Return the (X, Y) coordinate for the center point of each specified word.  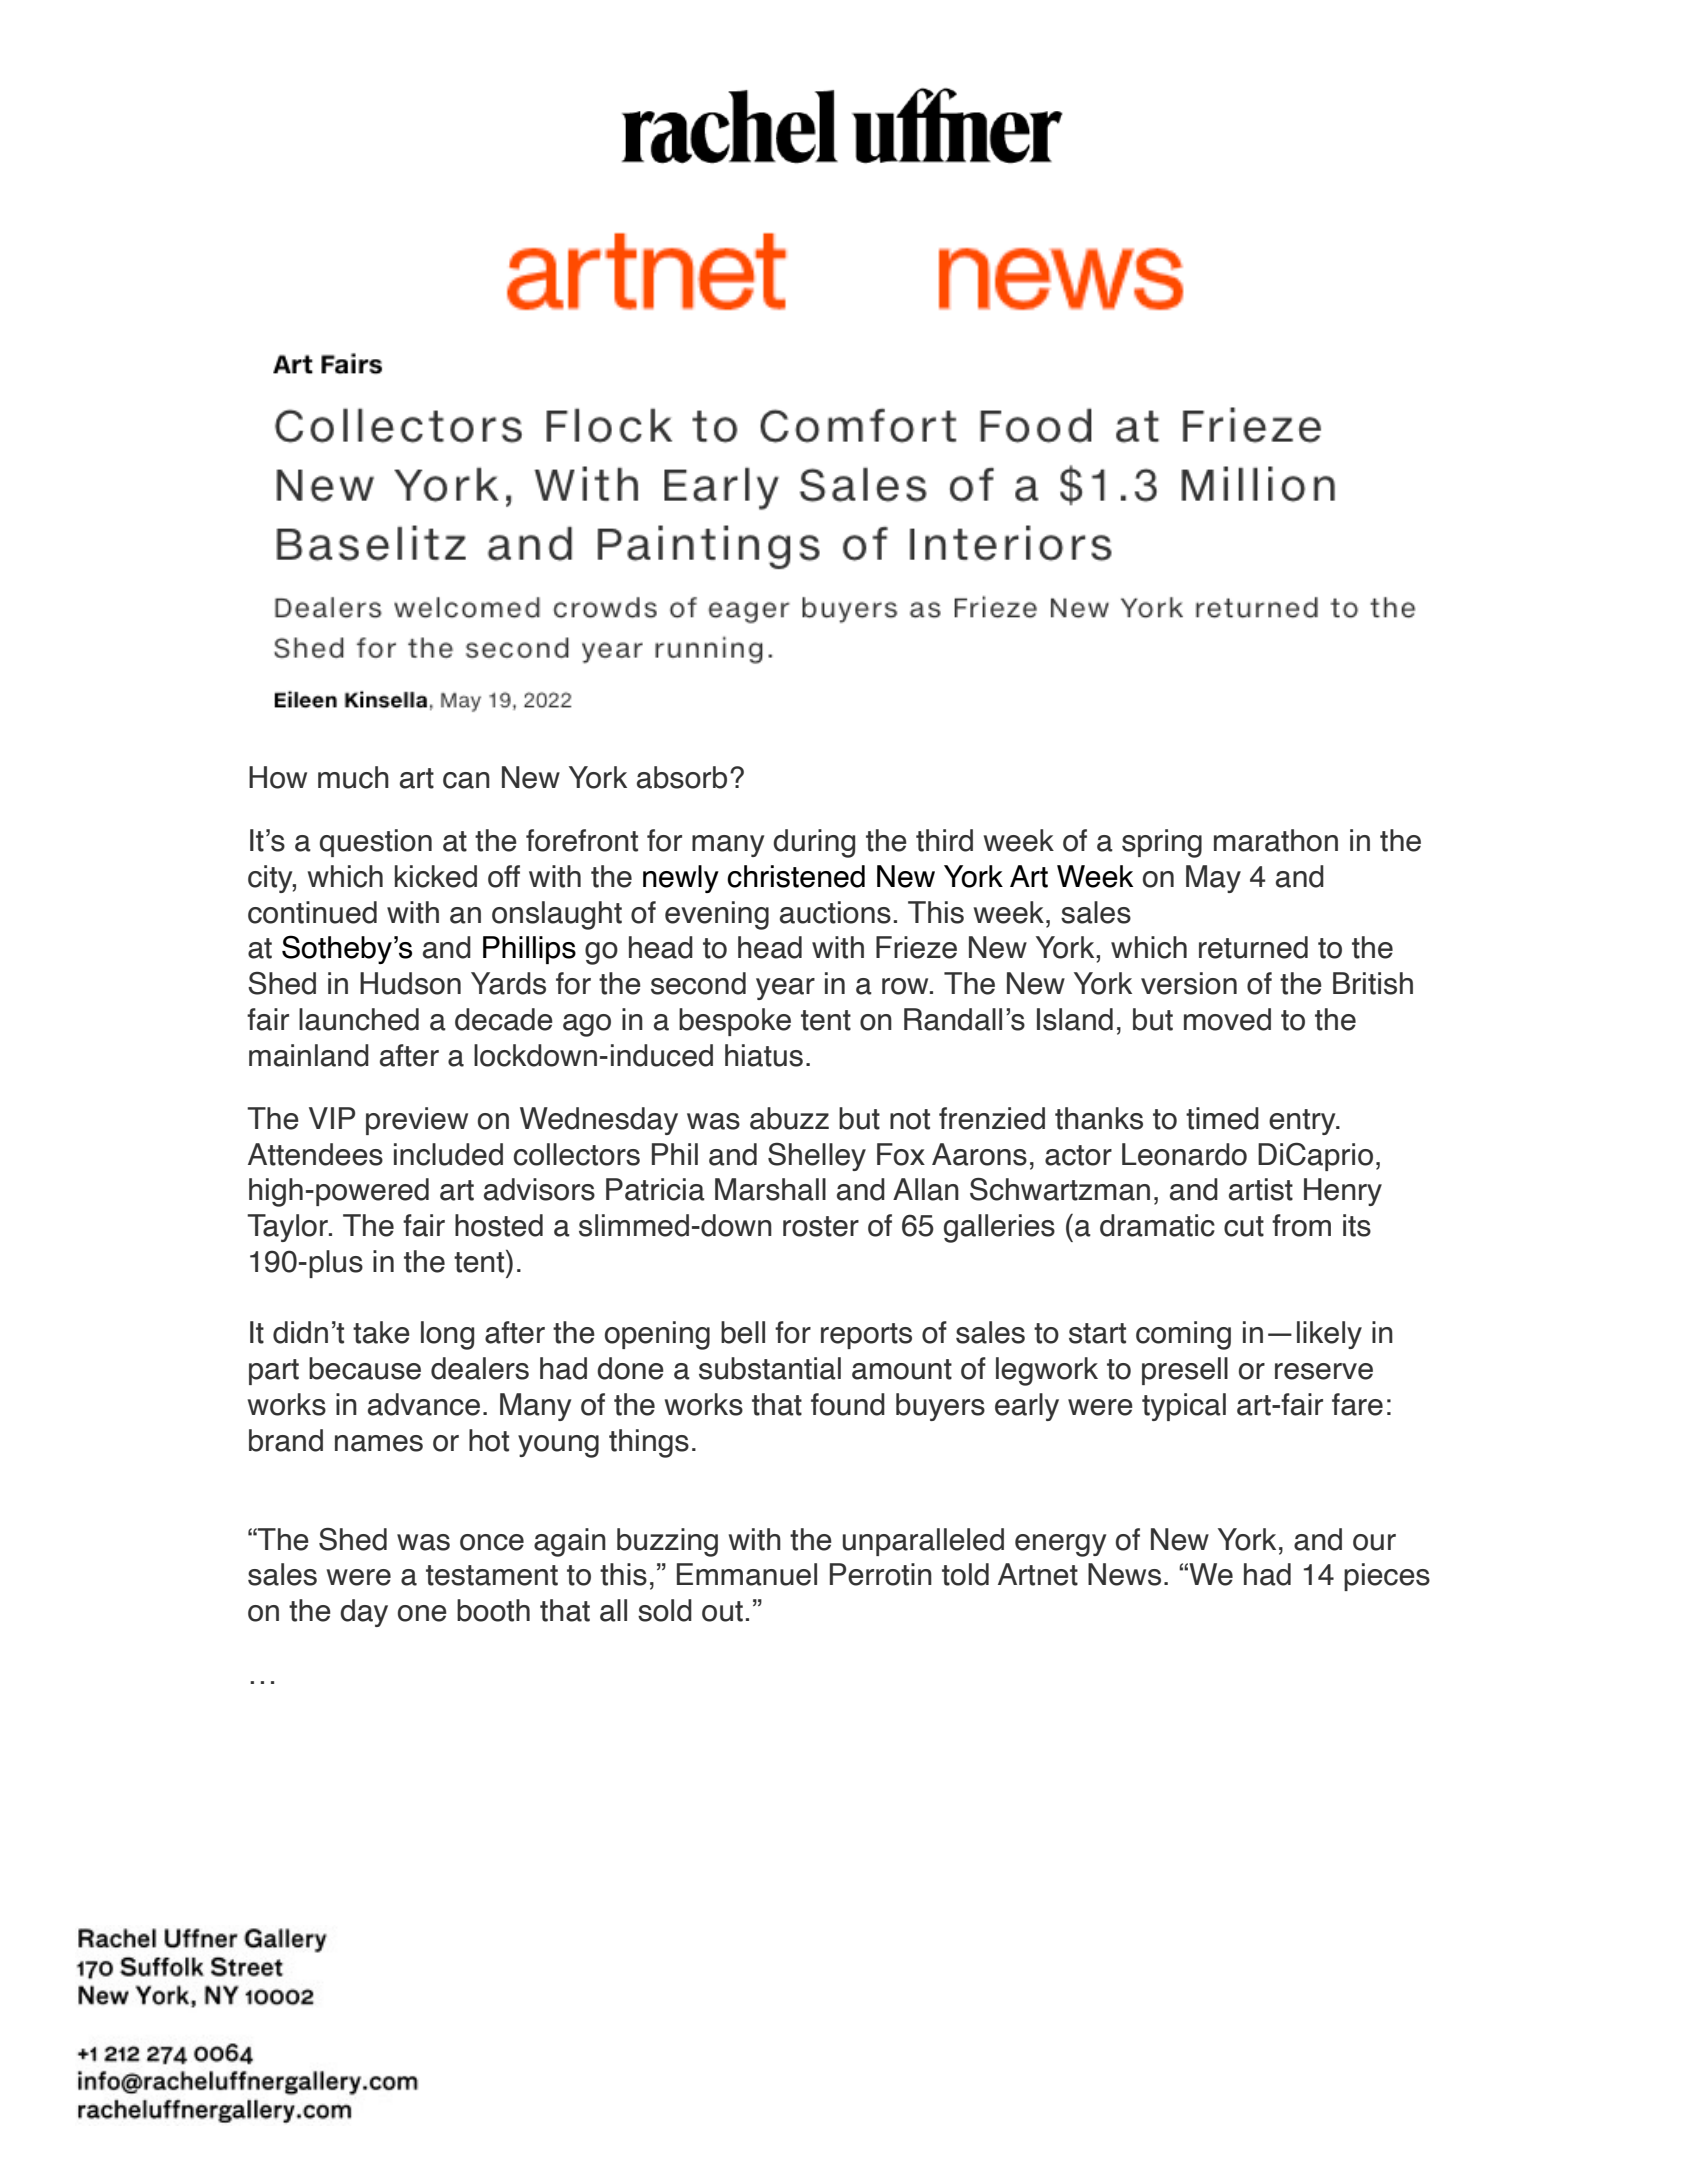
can (466, 780)
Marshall (770, 1189)
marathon (1276, 840)
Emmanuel (747, 1574)
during (814, 843)
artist (1261, 1189)
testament (492, 1575)
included (448, 1154)
